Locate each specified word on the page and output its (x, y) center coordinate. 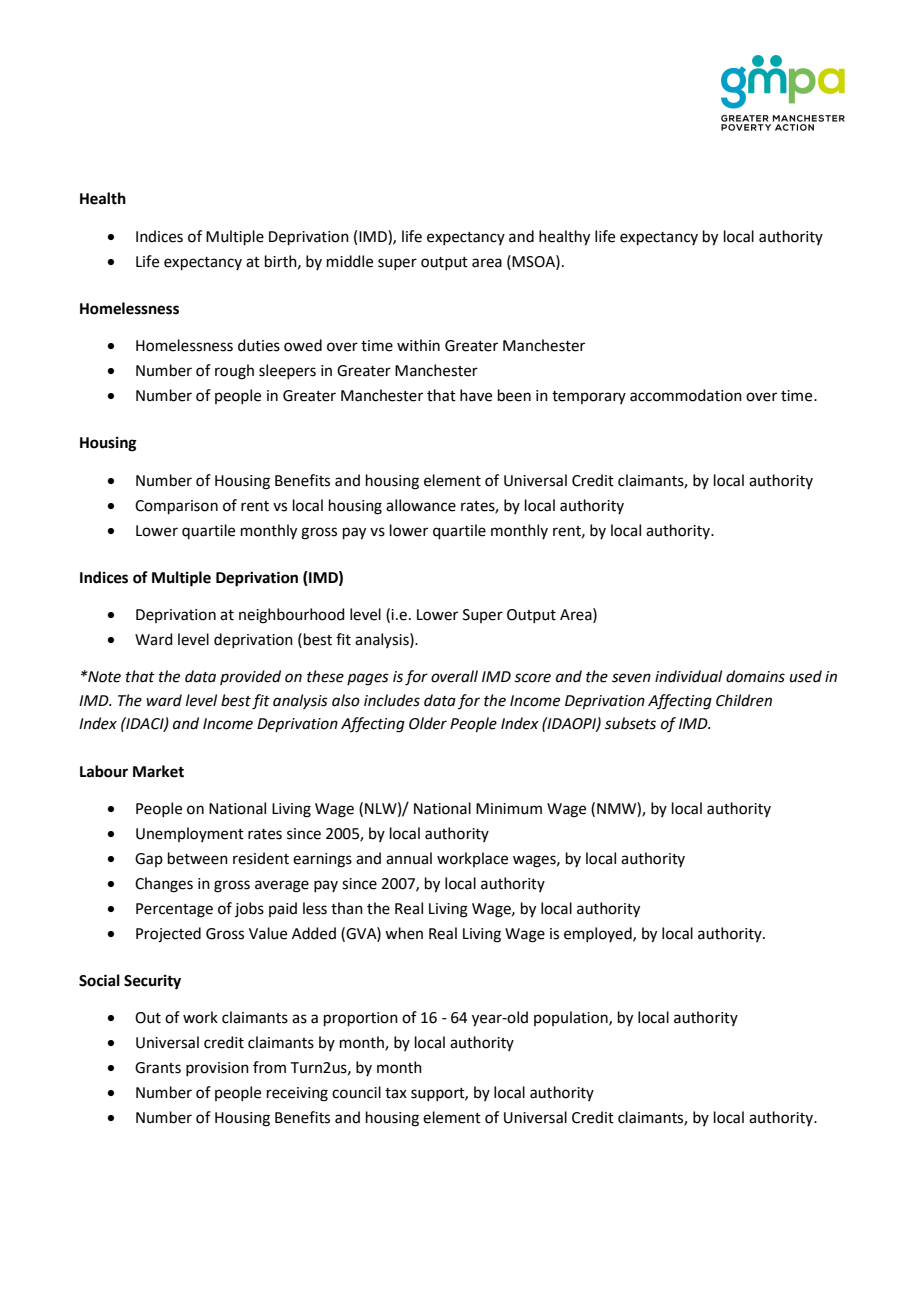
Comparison (176, 507)
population (572, 1018)
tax (396, 1093)
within (418, 345)
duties (259, 345)
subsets (630, 723)
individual (688, 676)
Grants (158, 1068)
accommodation (686, 395)
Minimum (509, 809)
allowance (421, 505)
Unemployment (190, 834)
